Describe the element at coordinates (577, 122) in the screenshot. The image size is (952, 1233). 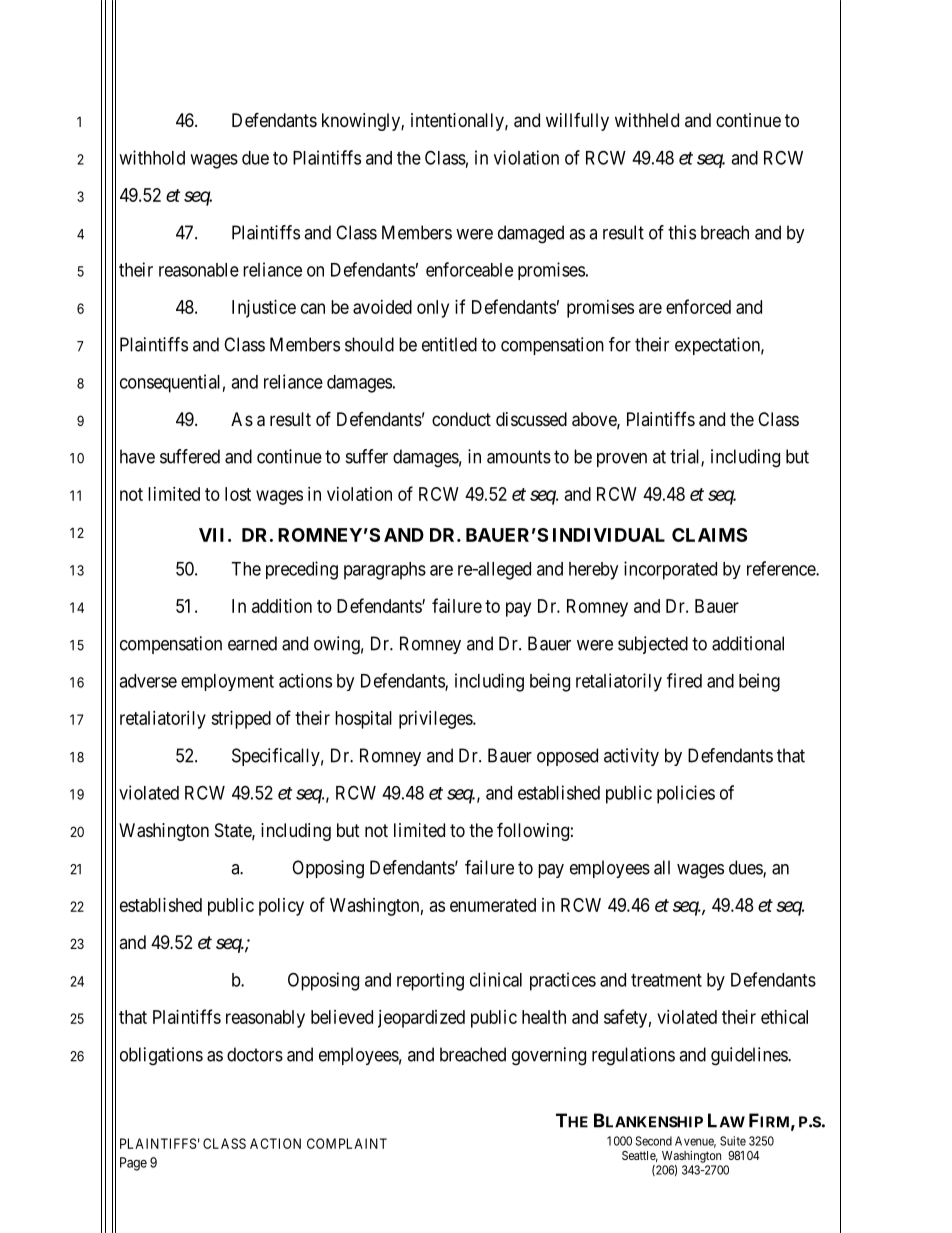
I see `willfully` at that location.
